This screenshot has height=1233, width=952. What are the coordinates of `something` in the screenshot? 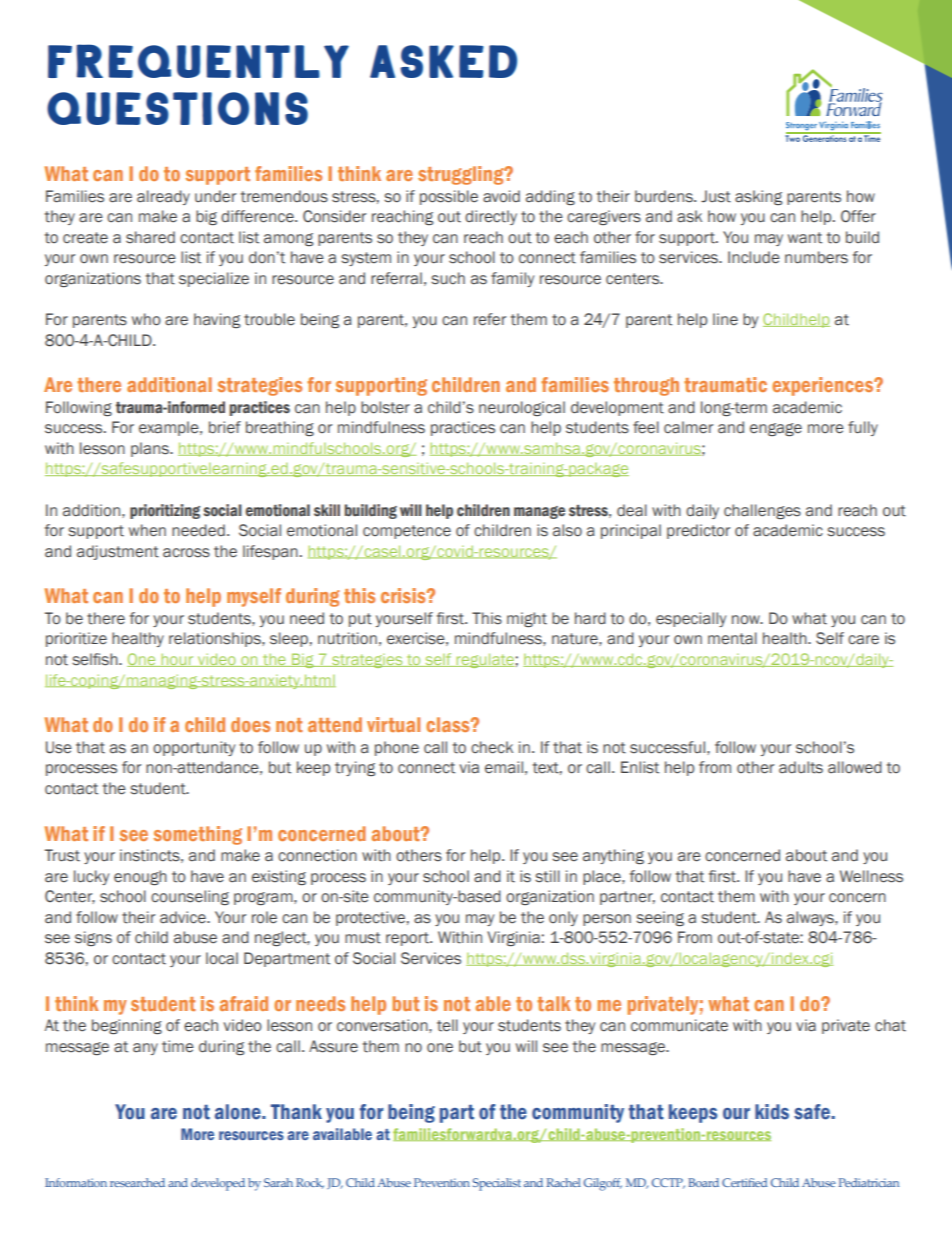 It's located at (198, 835).
